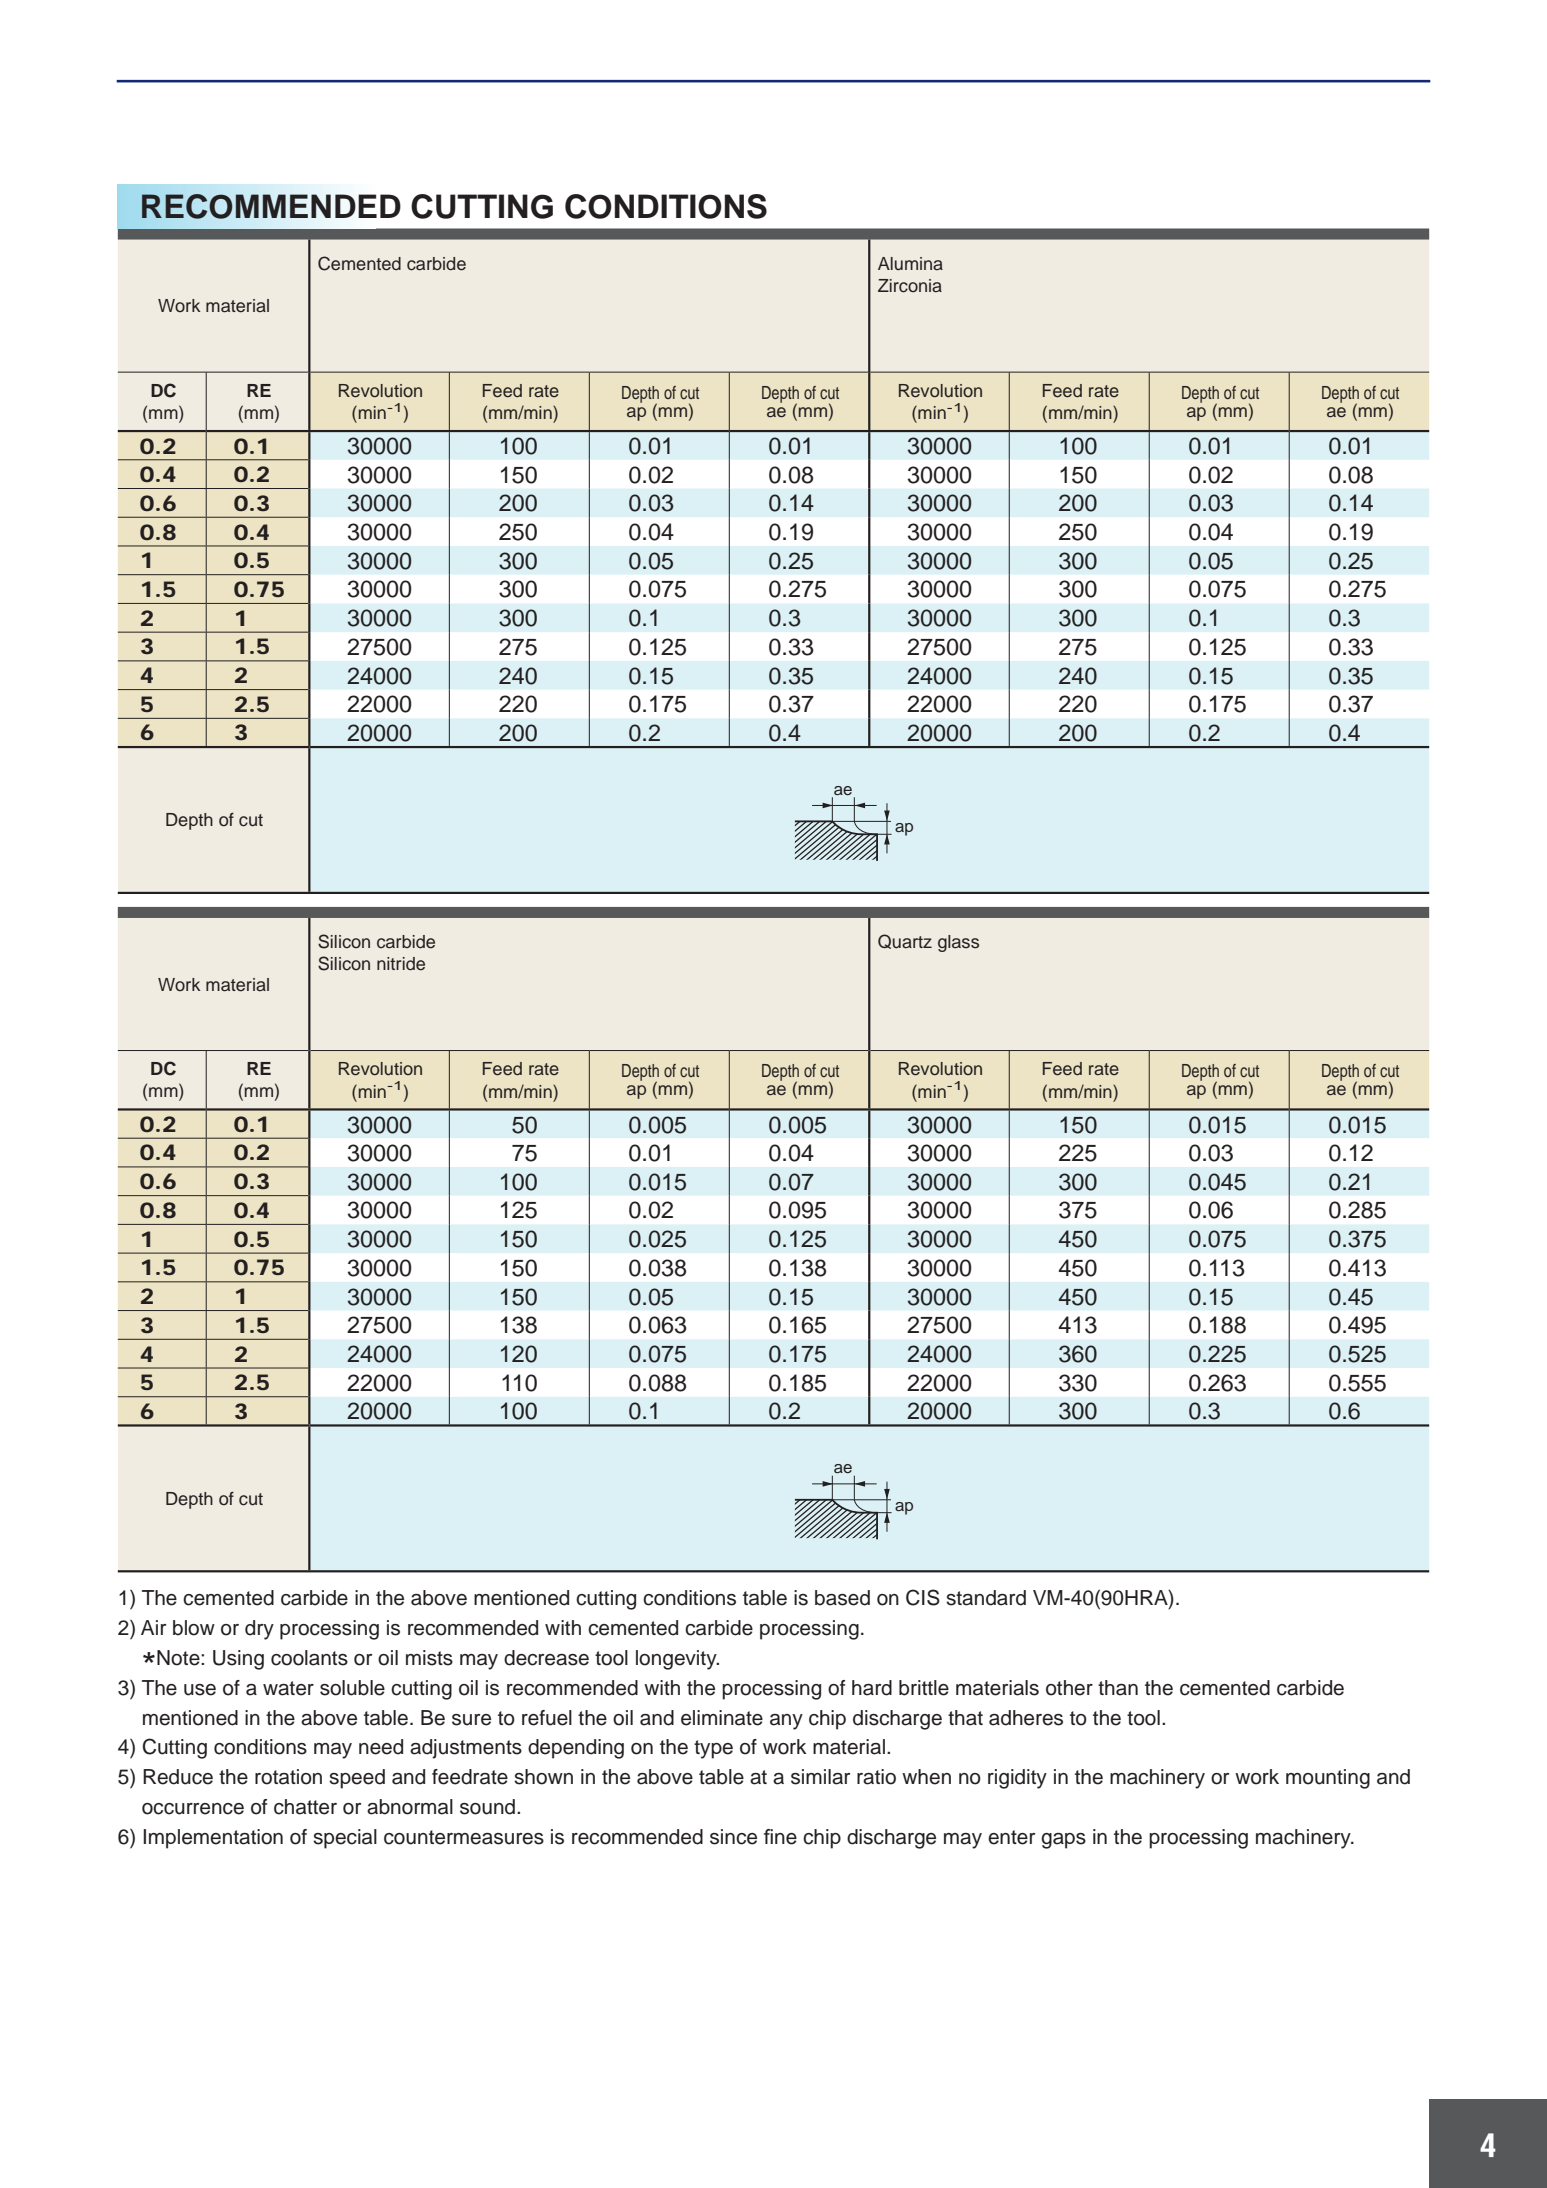 Image resolution: width=1547 pixels, height=2188 pixels. I want to click on Zirconia, so click(910, 286).
